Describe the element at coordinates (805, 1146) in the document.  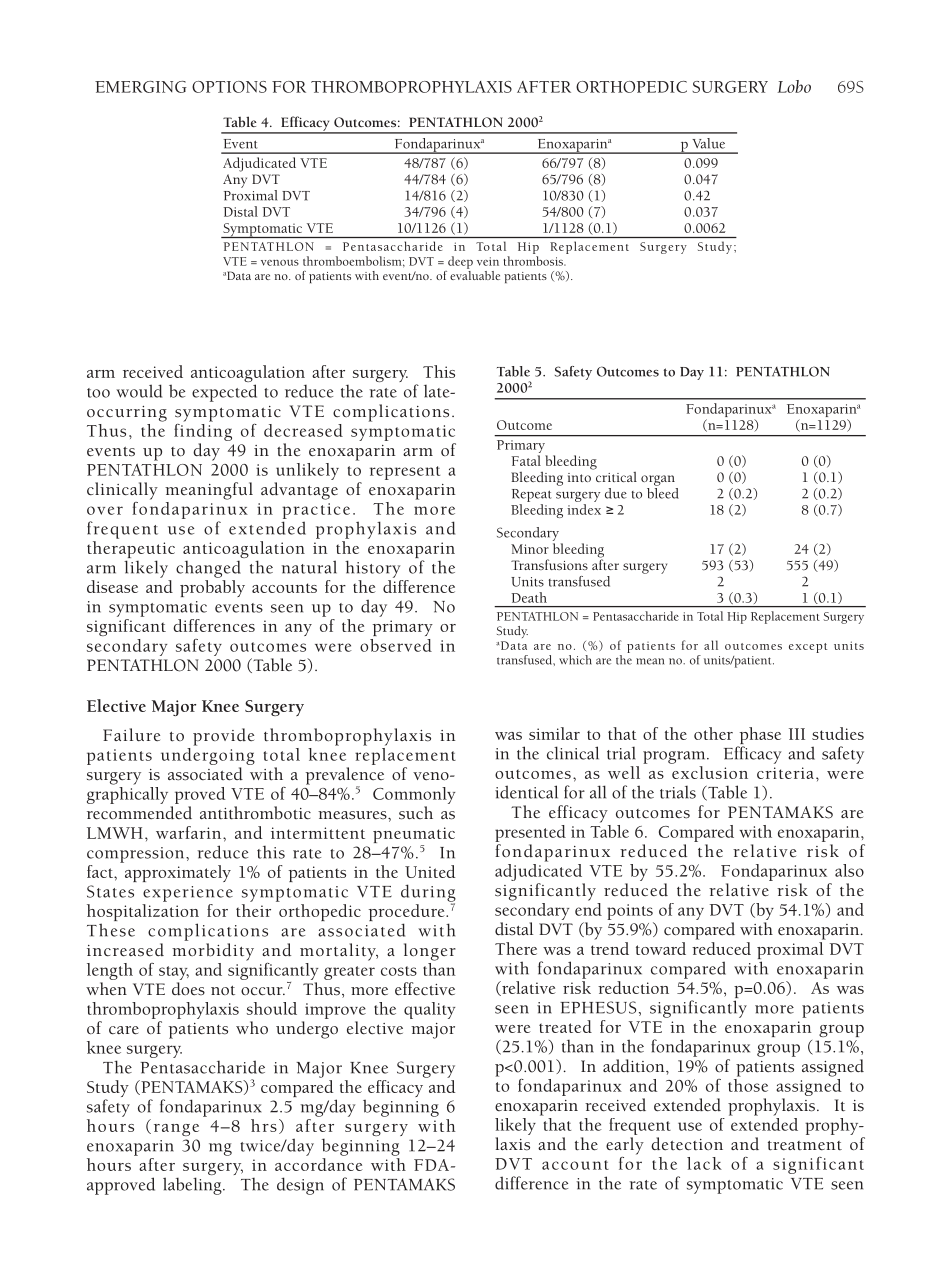
I see `treatment` at that location.
